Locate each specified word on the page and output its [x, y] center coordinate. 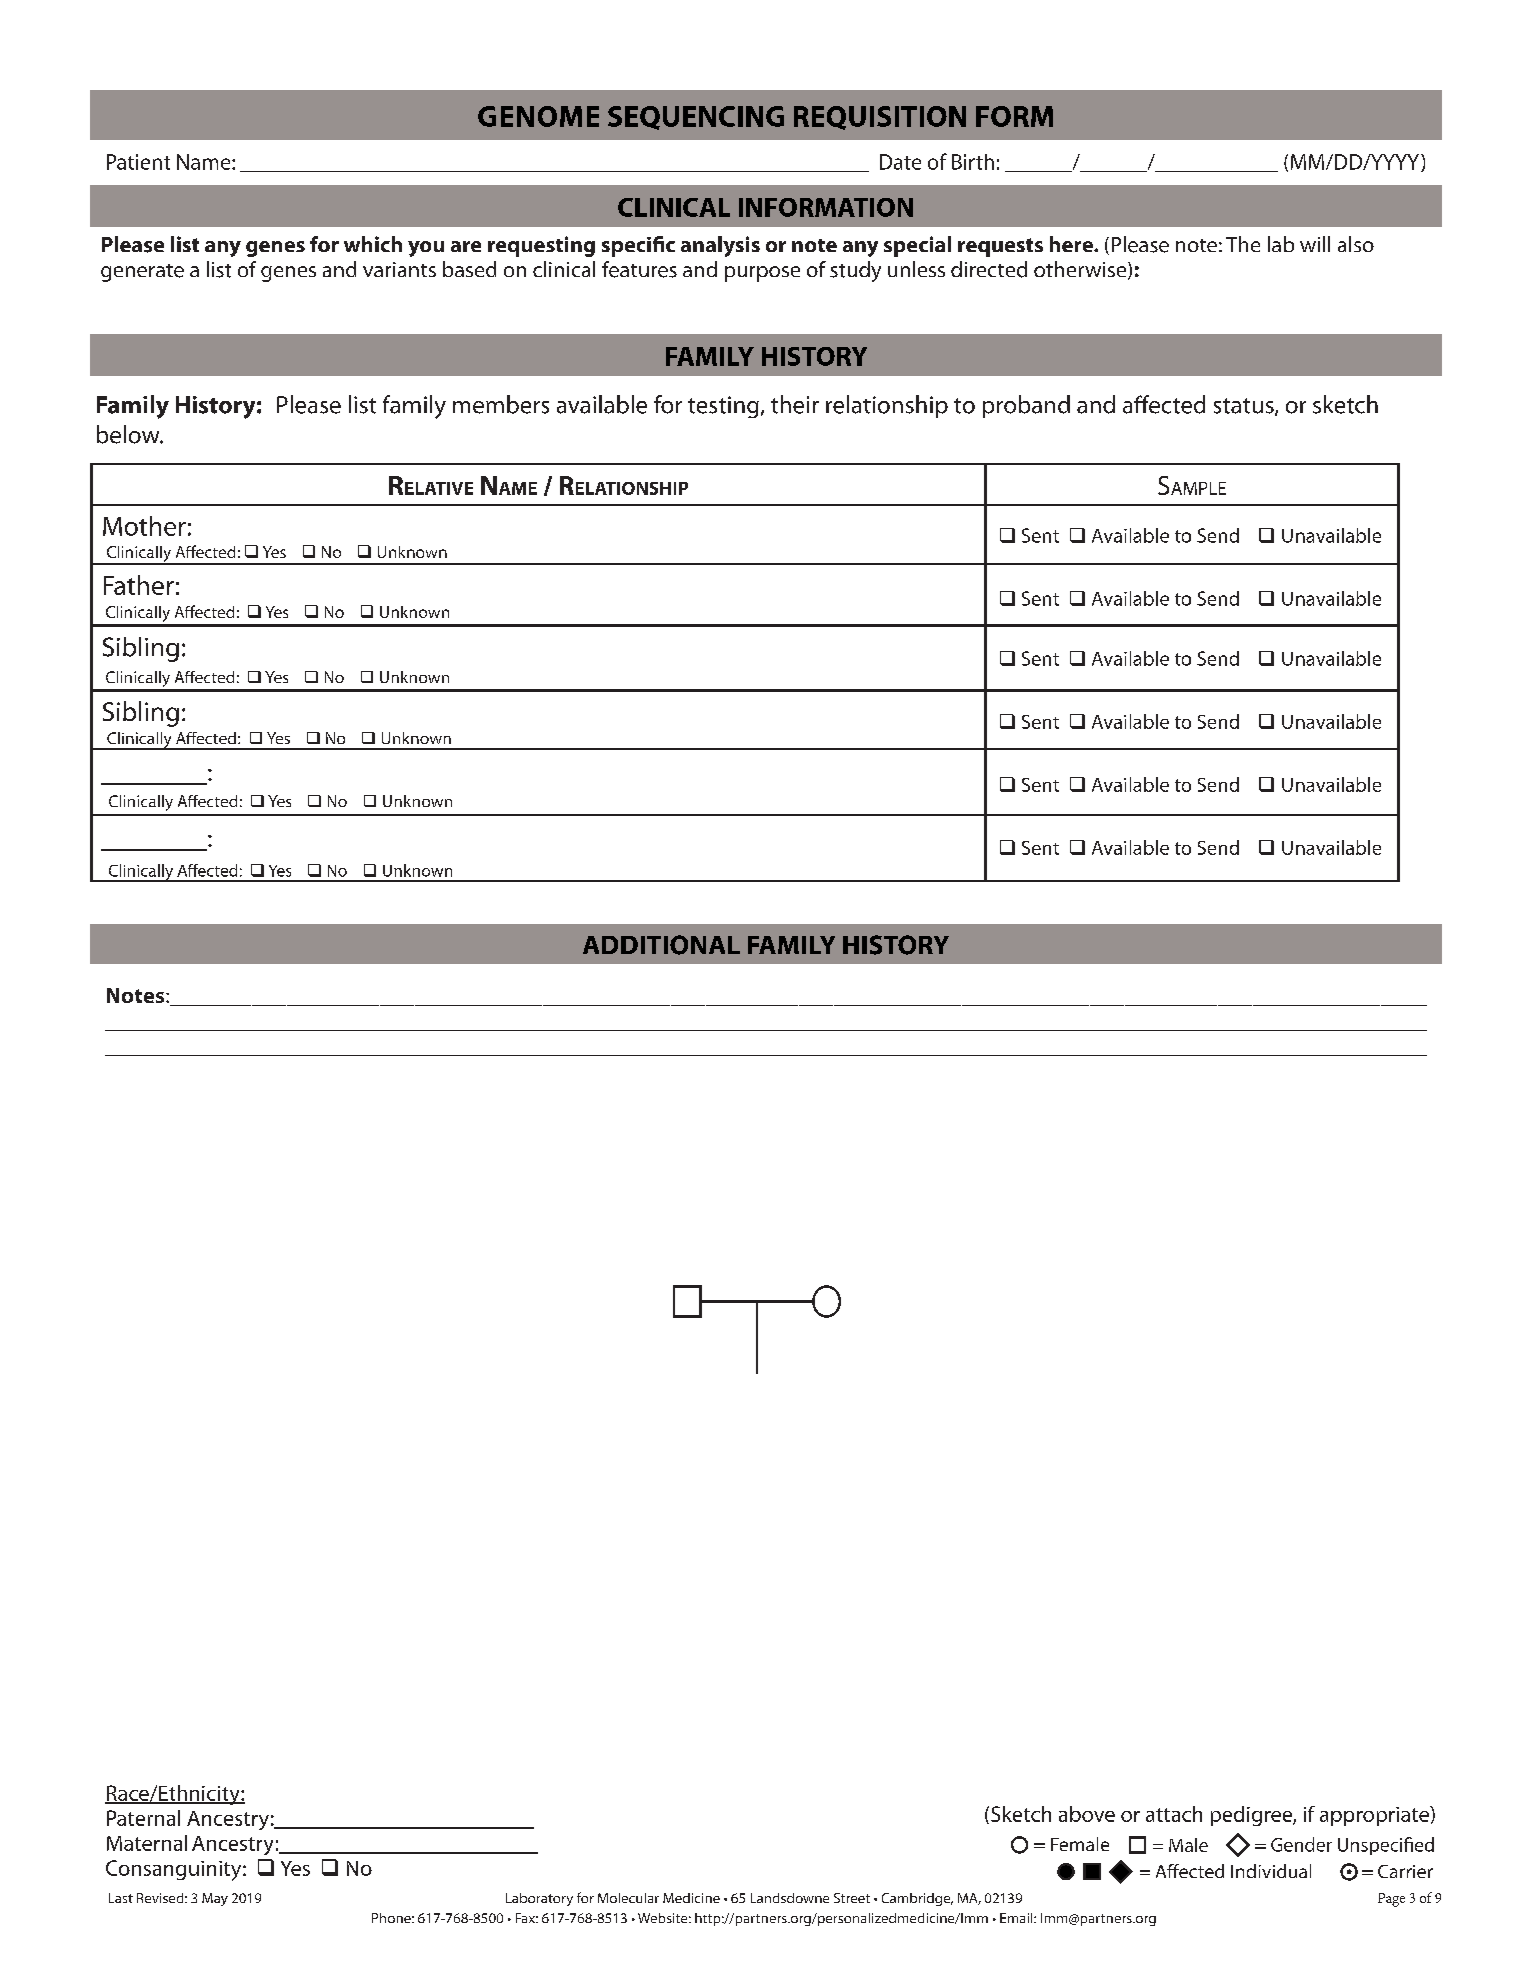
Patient [138, 162]
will [1315, 244]
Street [852, 1898]
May [215, 1899]
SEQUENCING [696, 118]
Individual [1271, 1871]
